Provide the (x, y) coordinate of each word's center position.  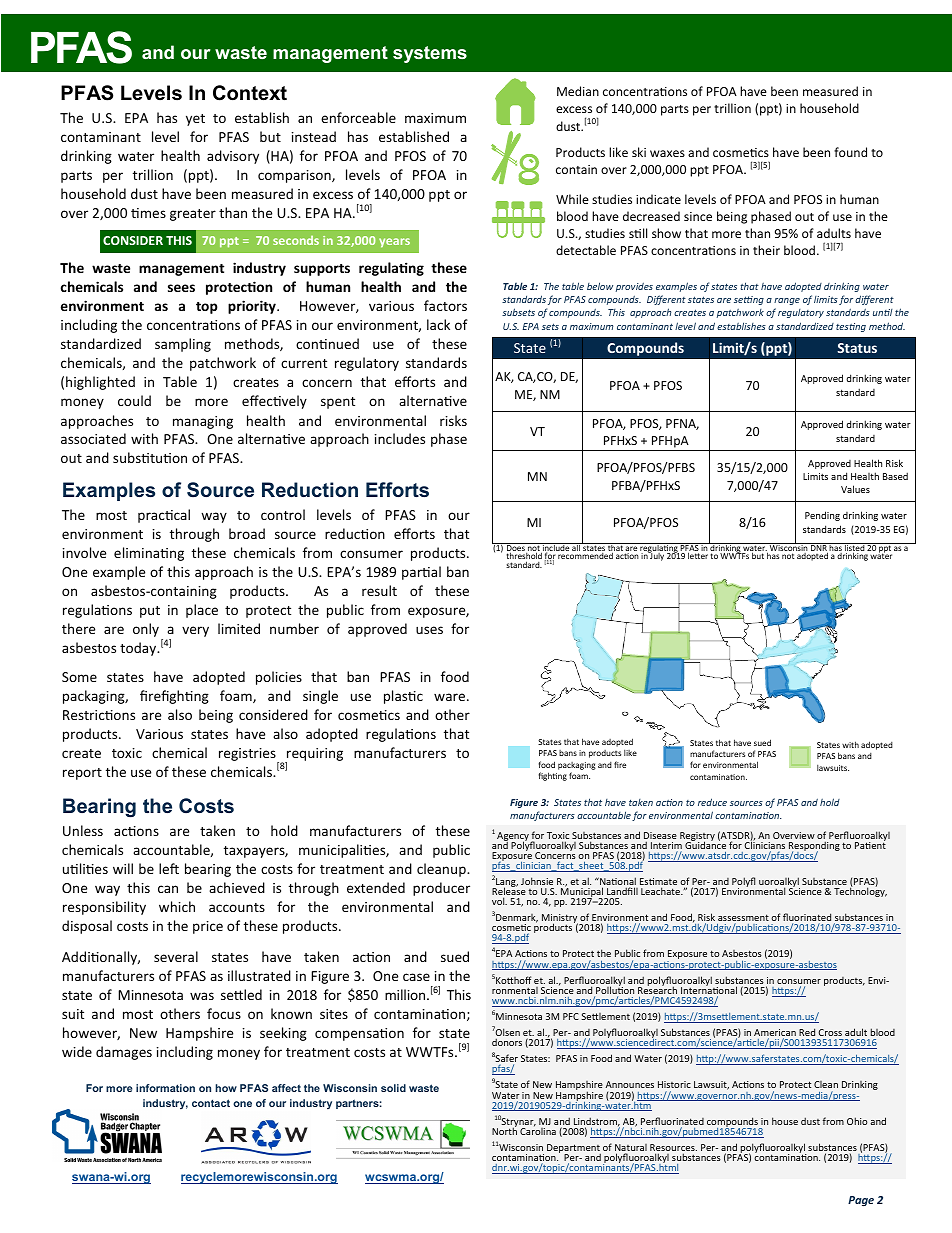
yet (195, 120)
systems (430, 54)
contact (211, 1103)
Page (861, 1201)
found (850, 152)
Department (574, 1150)
